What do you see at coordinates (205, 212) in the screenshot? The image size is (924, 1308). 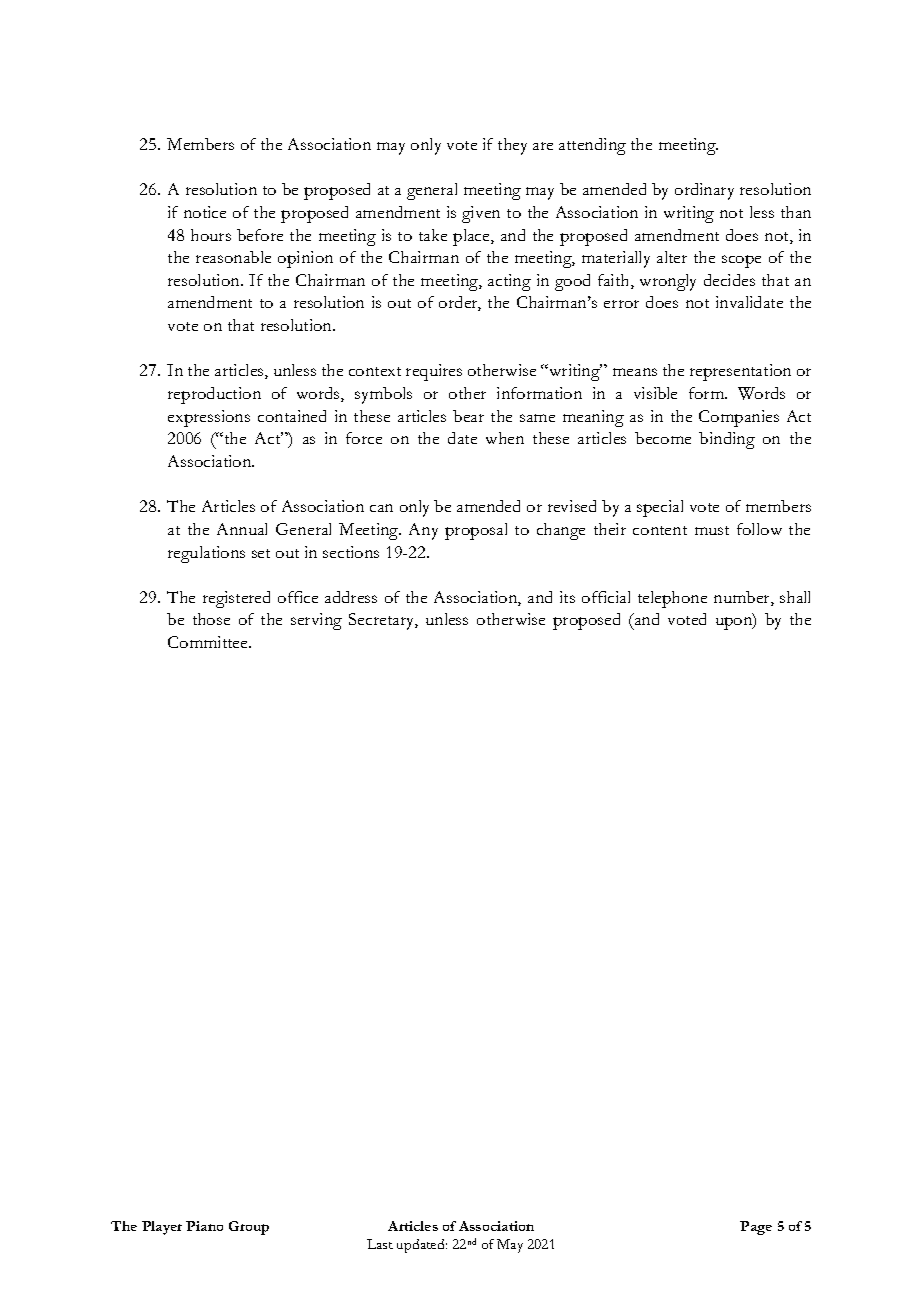 I see `notice` at bounding box center [205, 212].
